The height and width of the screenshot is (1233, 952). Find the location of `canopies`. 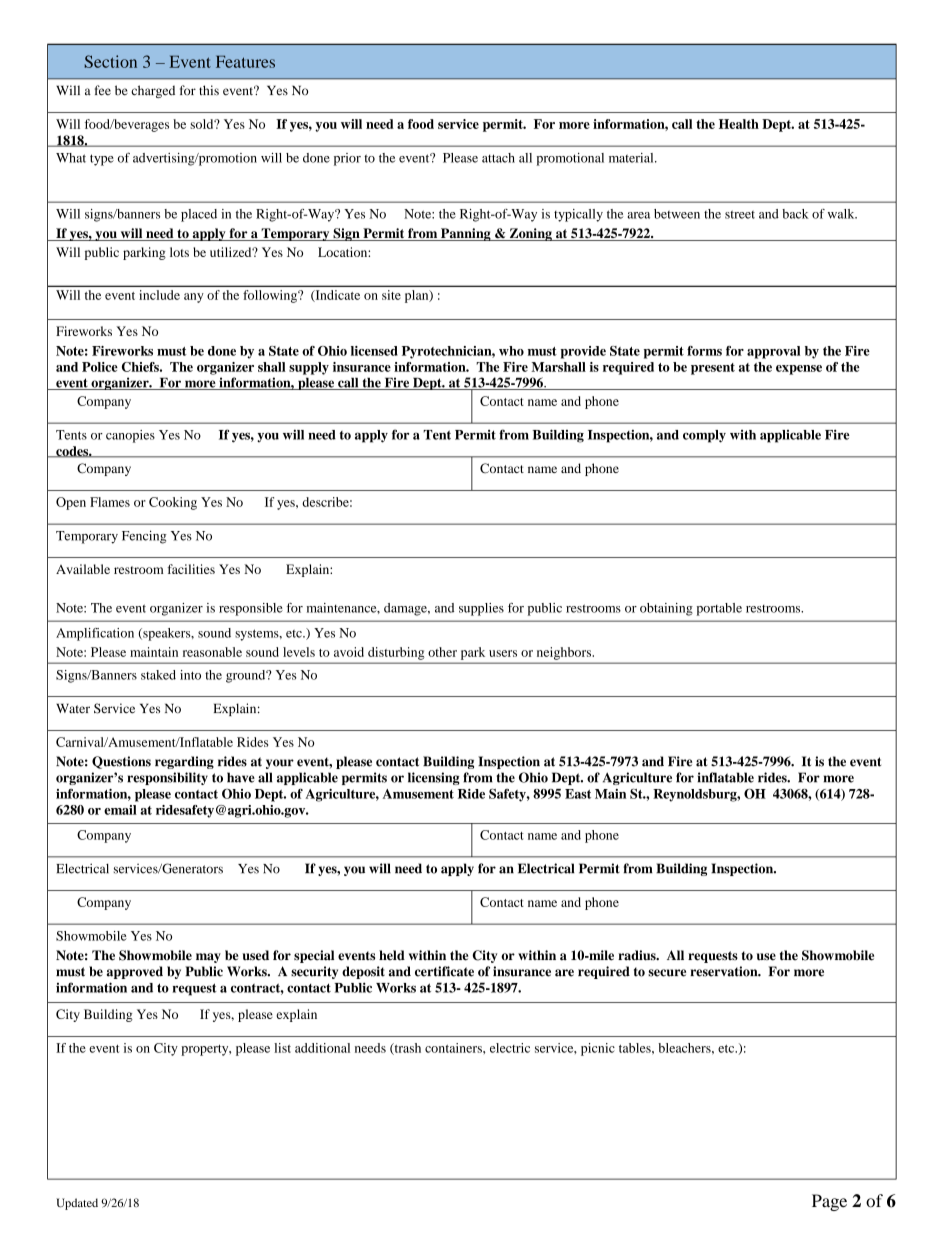

canopies is located at coordinates (130, 436).
